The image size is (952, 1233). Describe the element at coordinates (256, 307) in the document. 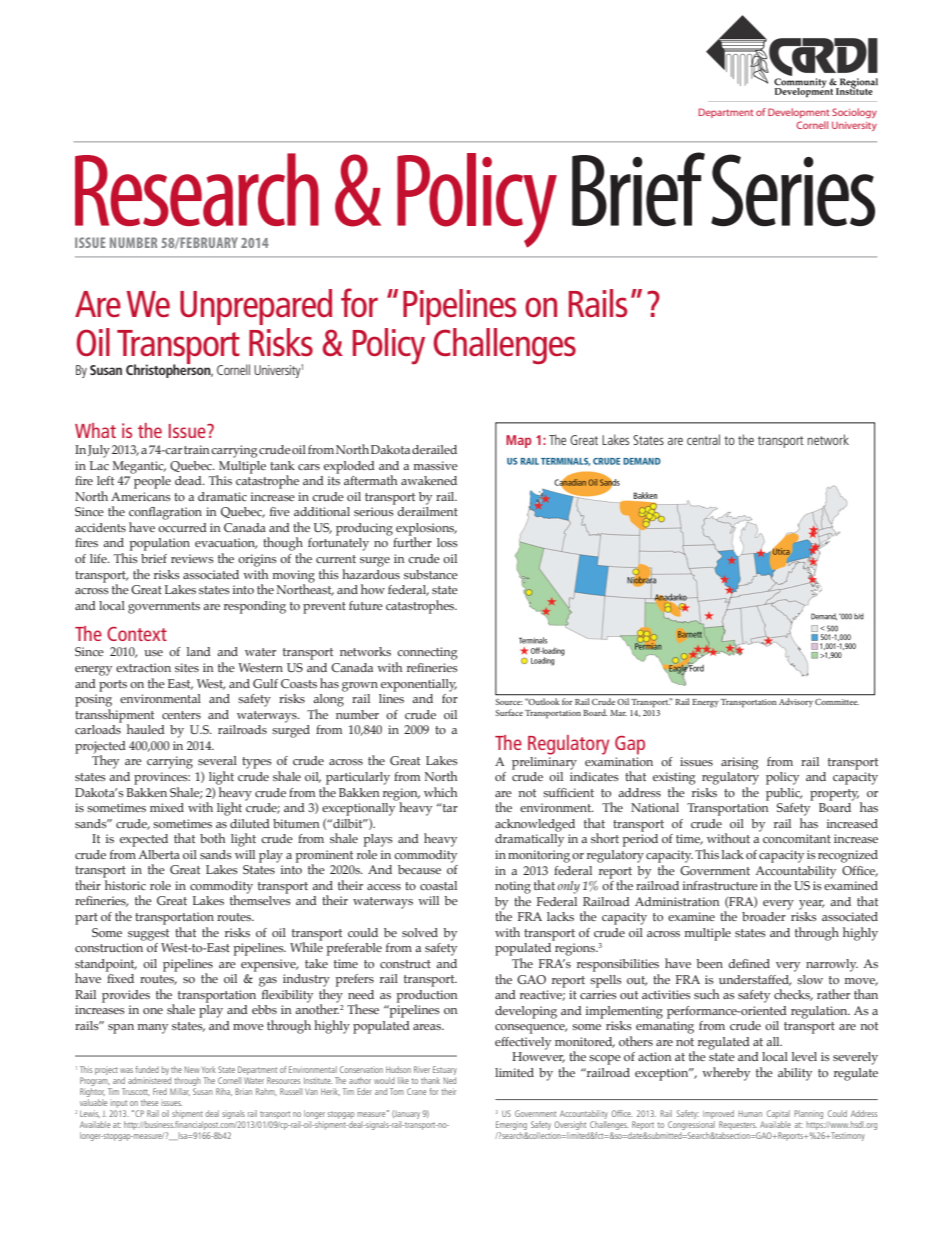

I see `Unprepared` at that location.
